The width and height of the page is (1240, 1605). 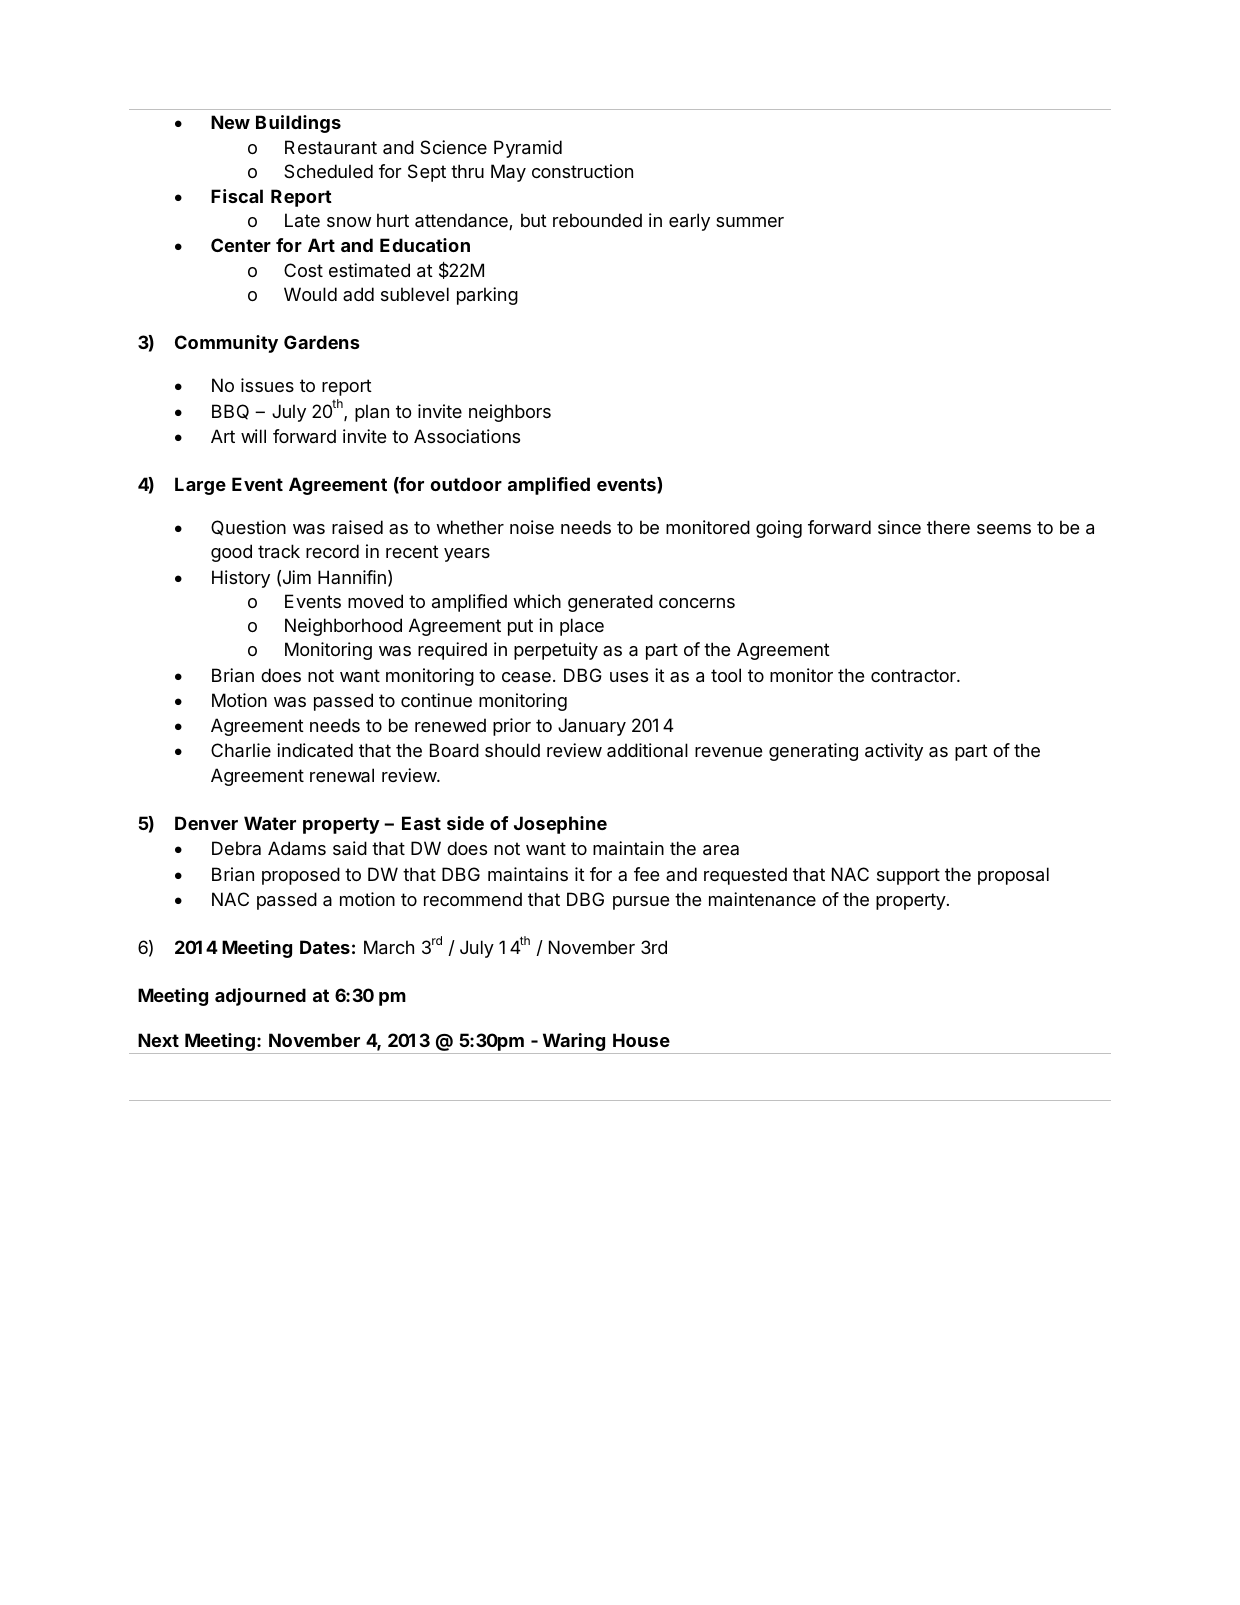 I want to click on construction, so click(x=582, y=171).
